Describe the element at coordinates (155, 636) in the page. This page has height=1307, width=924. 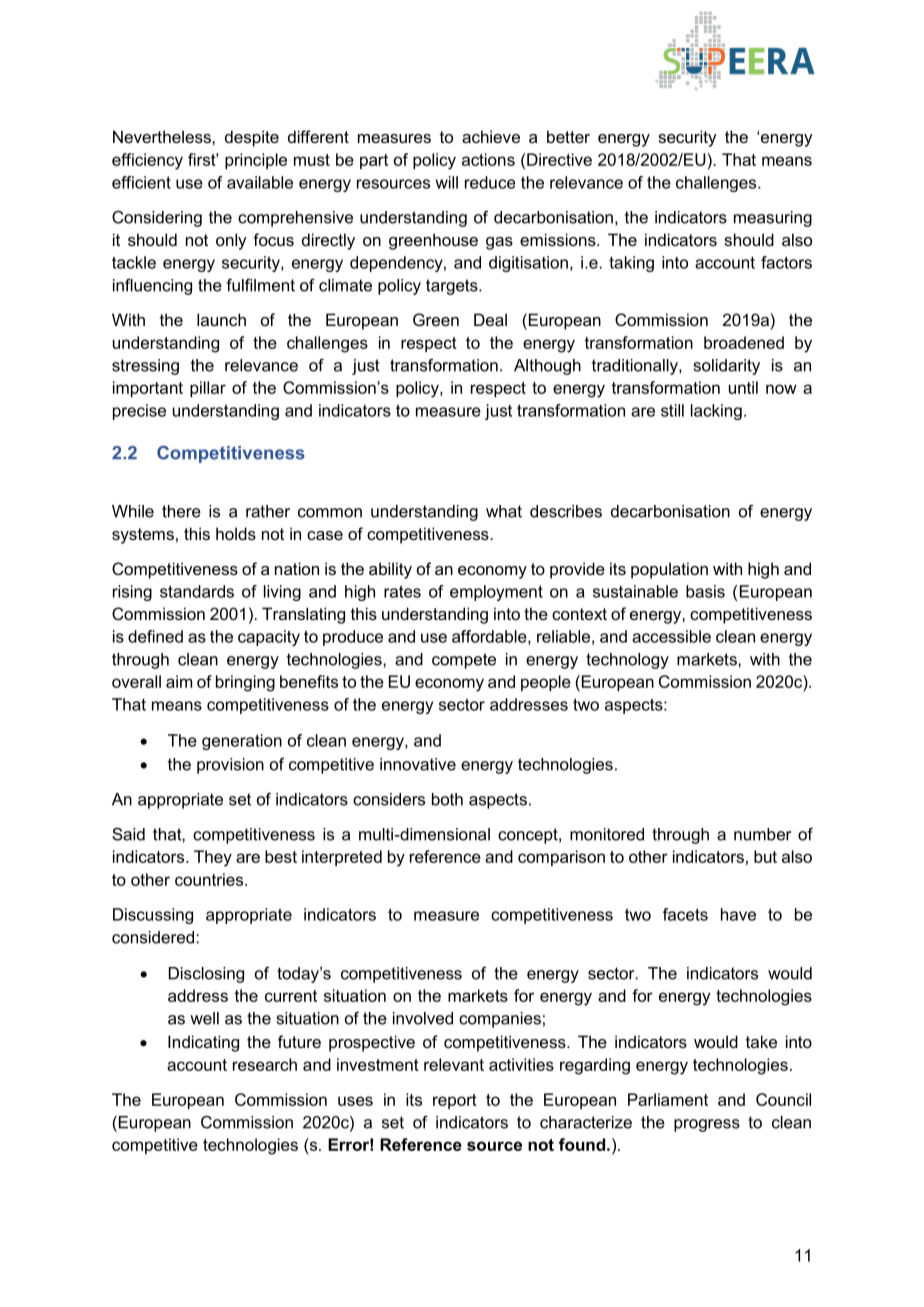
I see `defined` at that location.
